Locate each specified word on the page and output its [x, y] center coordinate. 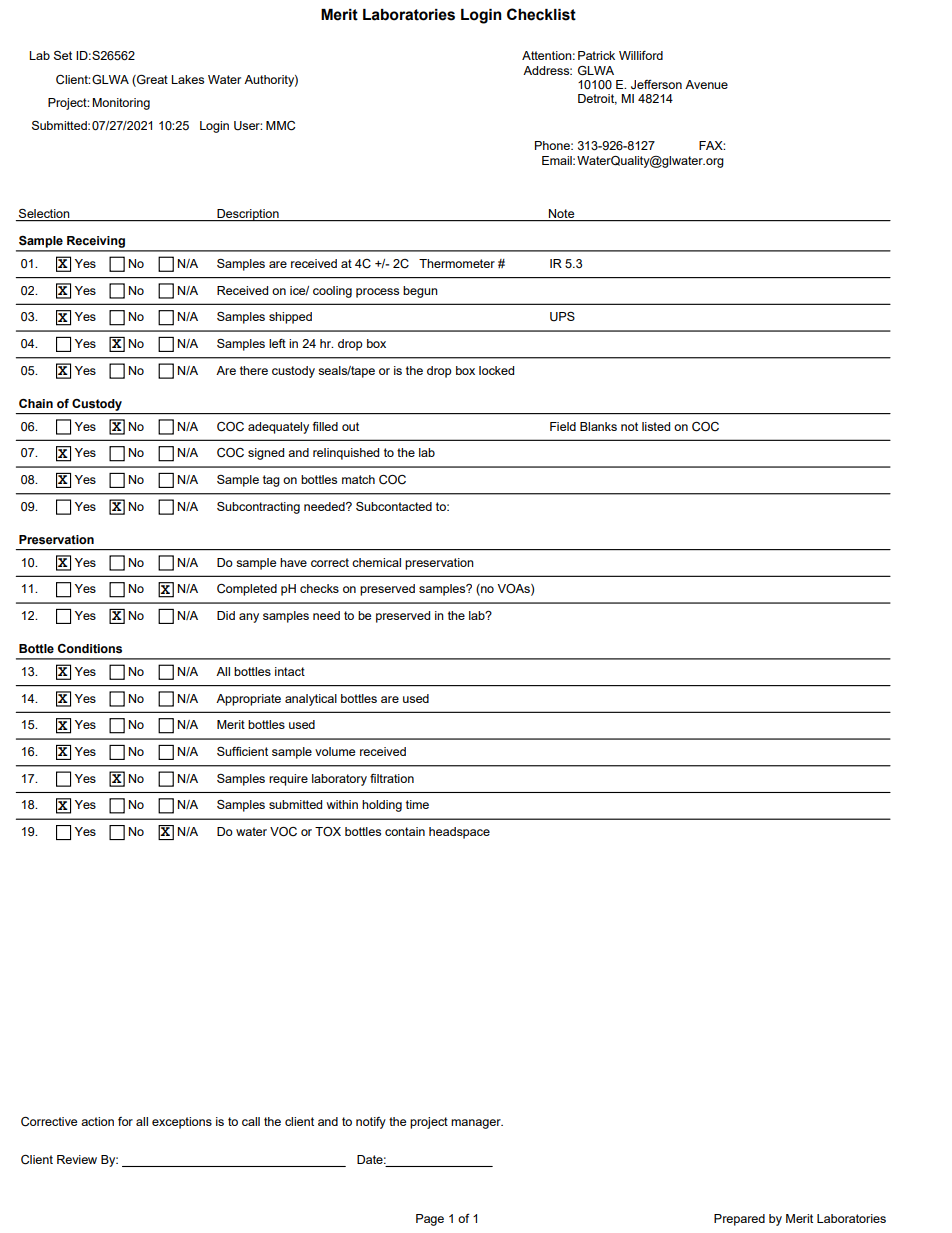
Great [151, 80]
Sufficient [242, 751]
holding [382, 806]
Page [430, 1220]
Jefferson [656, 85]
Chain [36, 403]
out [350, 426]
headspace [459, 833]
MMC [280, 126]
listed [656, 426]
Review [77, 1159]
